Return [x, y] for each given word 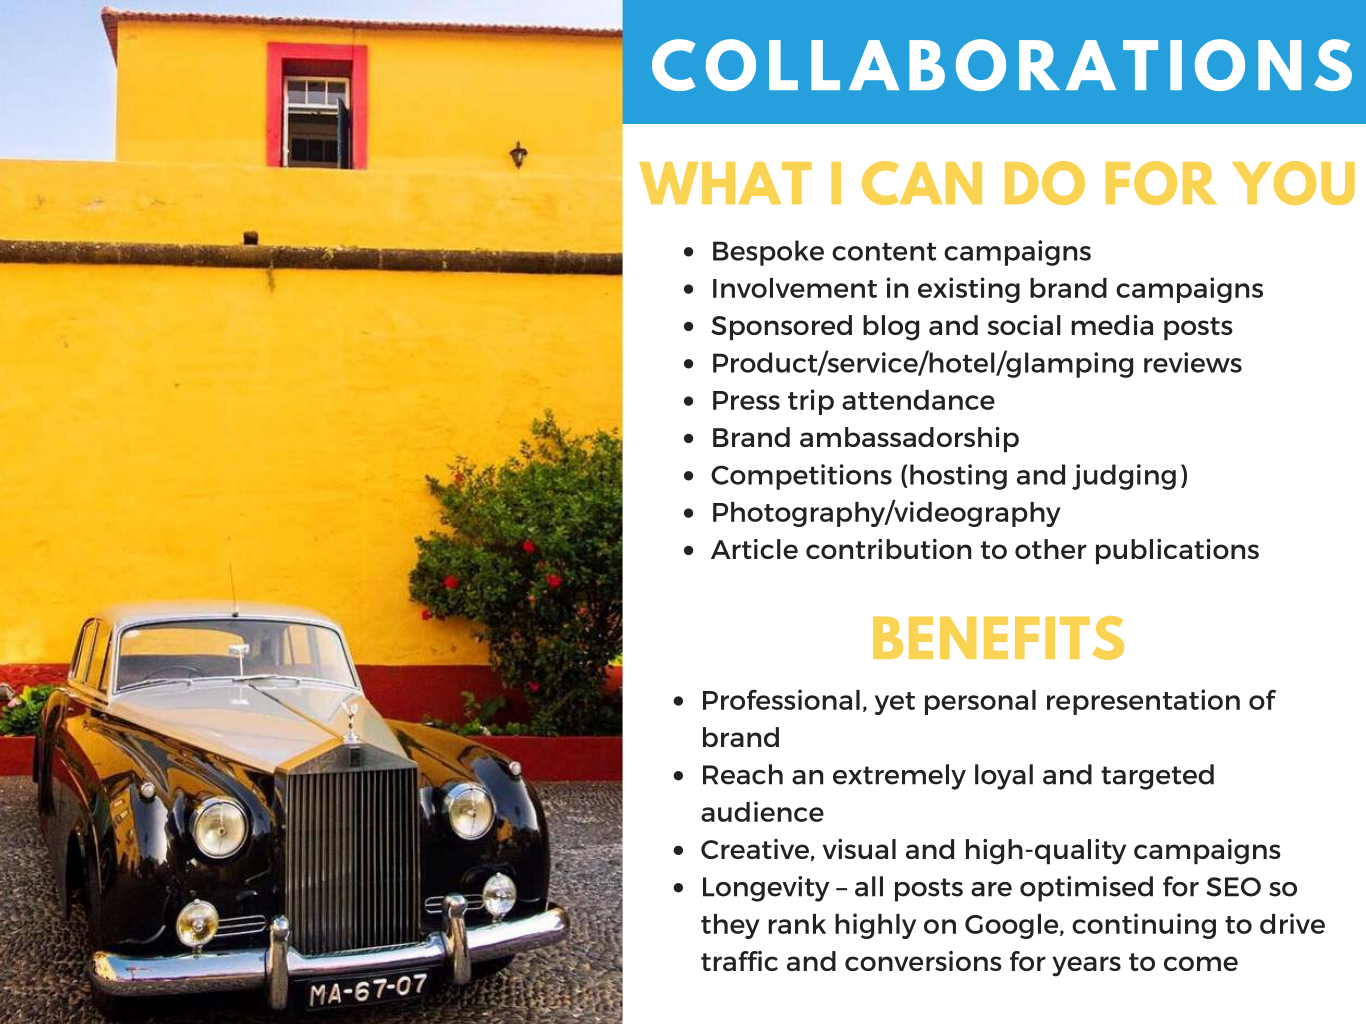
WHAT [725, 183]
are [991, 889]
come [1201, 963]
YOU [1293, 183]
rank [797, 924]
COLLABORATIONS [1002, 65]
